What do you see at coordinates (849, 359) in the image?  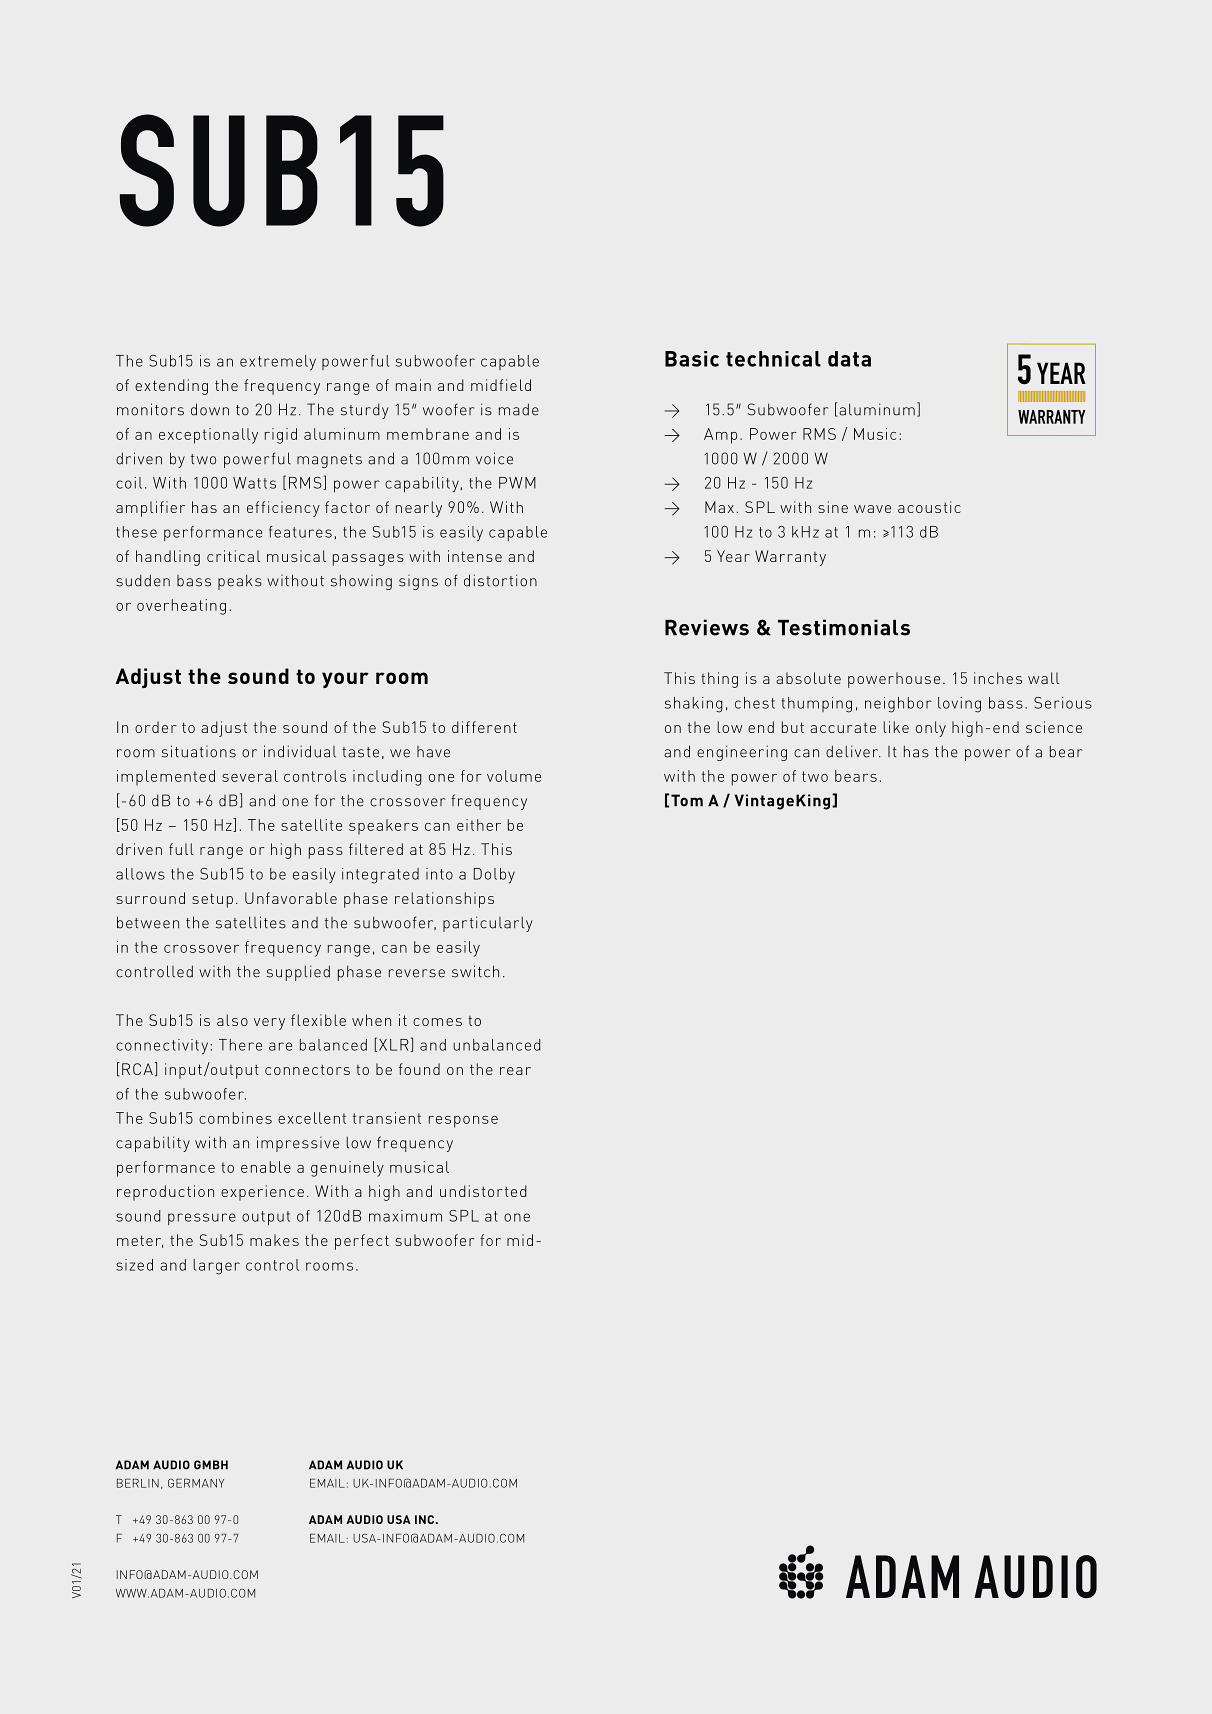 I see `data` at bounding box center [849, 359].
